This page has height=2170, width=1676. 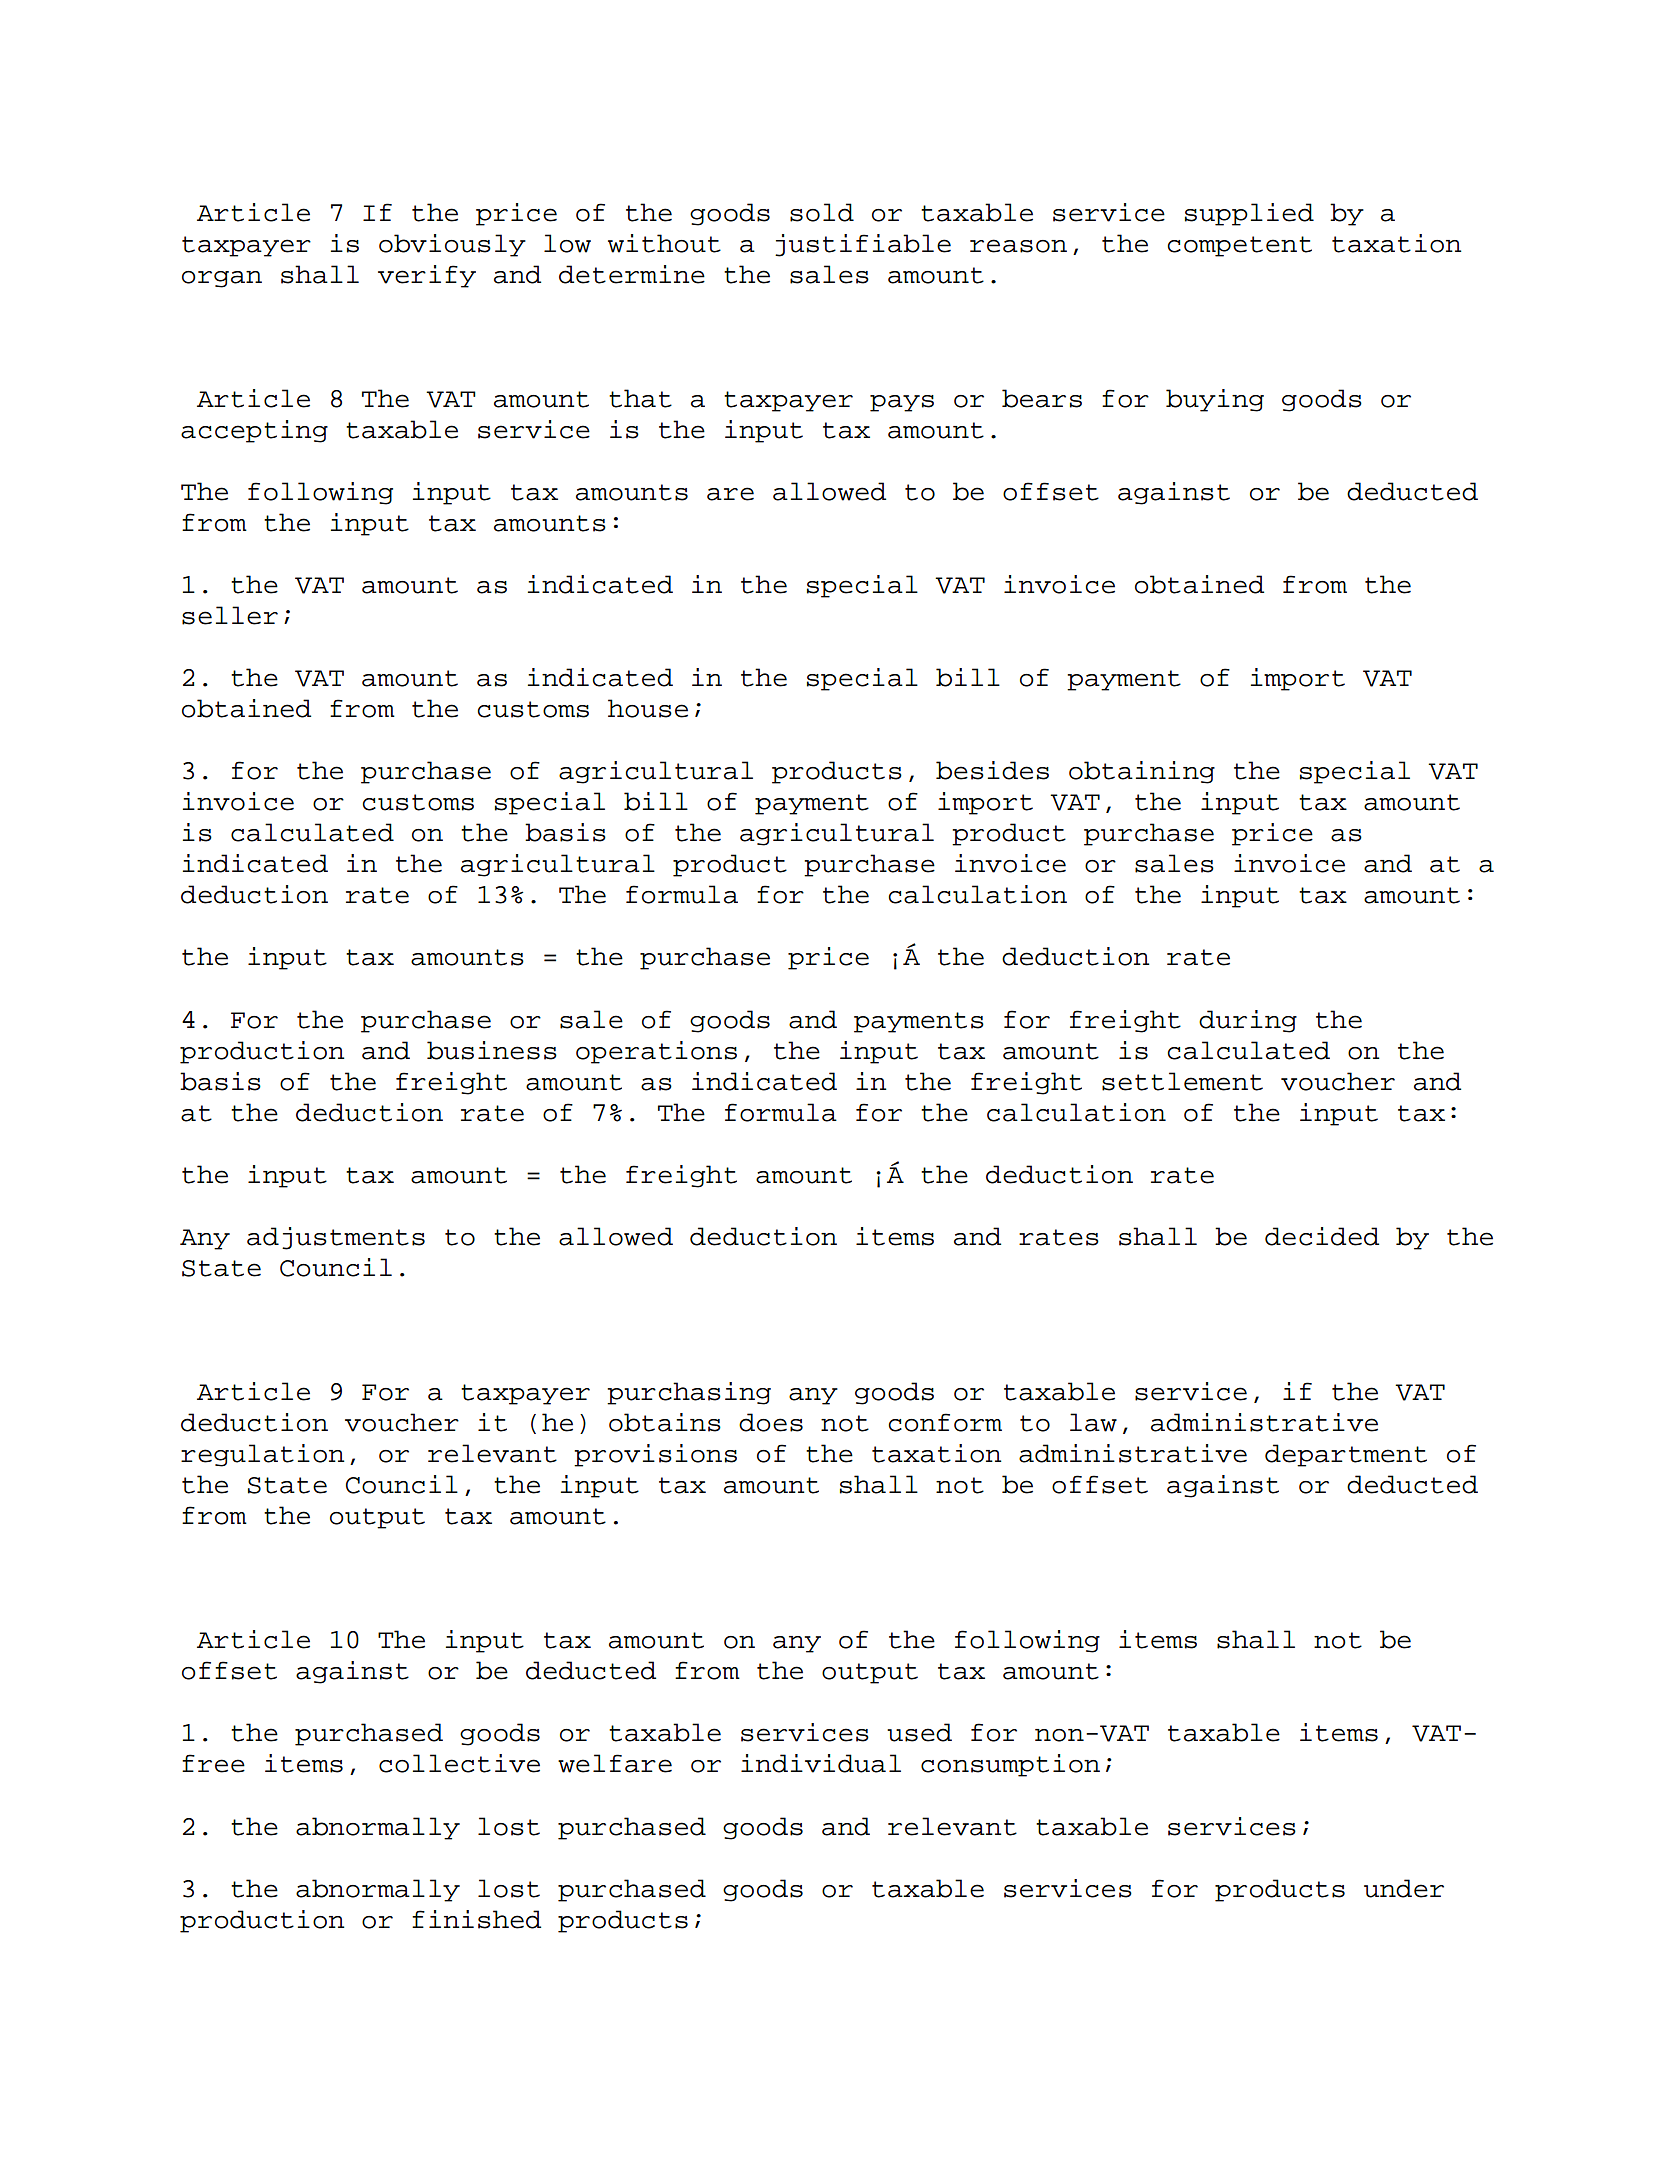 What do you see at coordinates (1239, 246) in the page?
I see `competent` at bounding box center [1239, 246].
